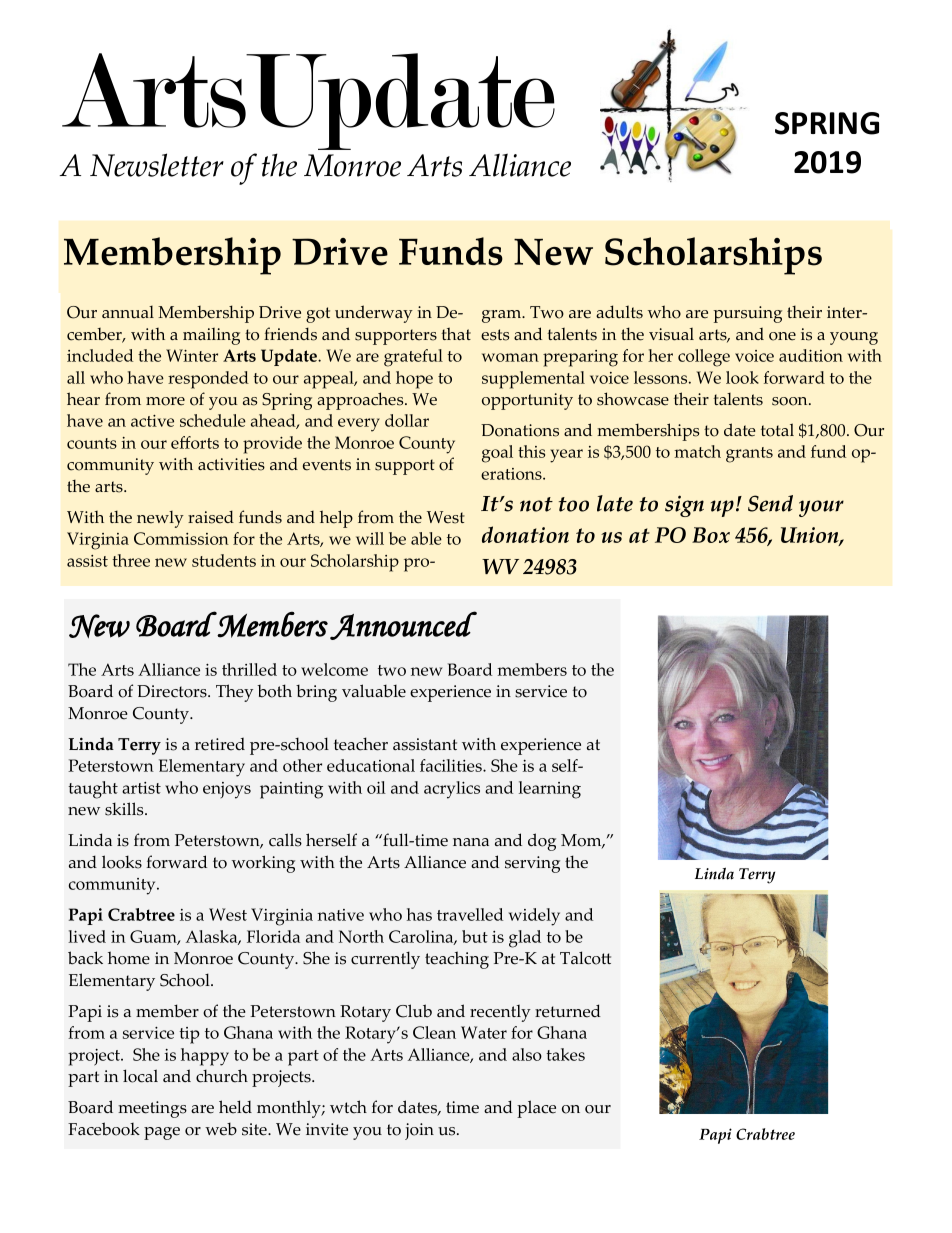 This screenshot has height=1233, width=952. Describe the element at coordinates (157, 165) in the screenshot. I see `Newsletter` at that location.
